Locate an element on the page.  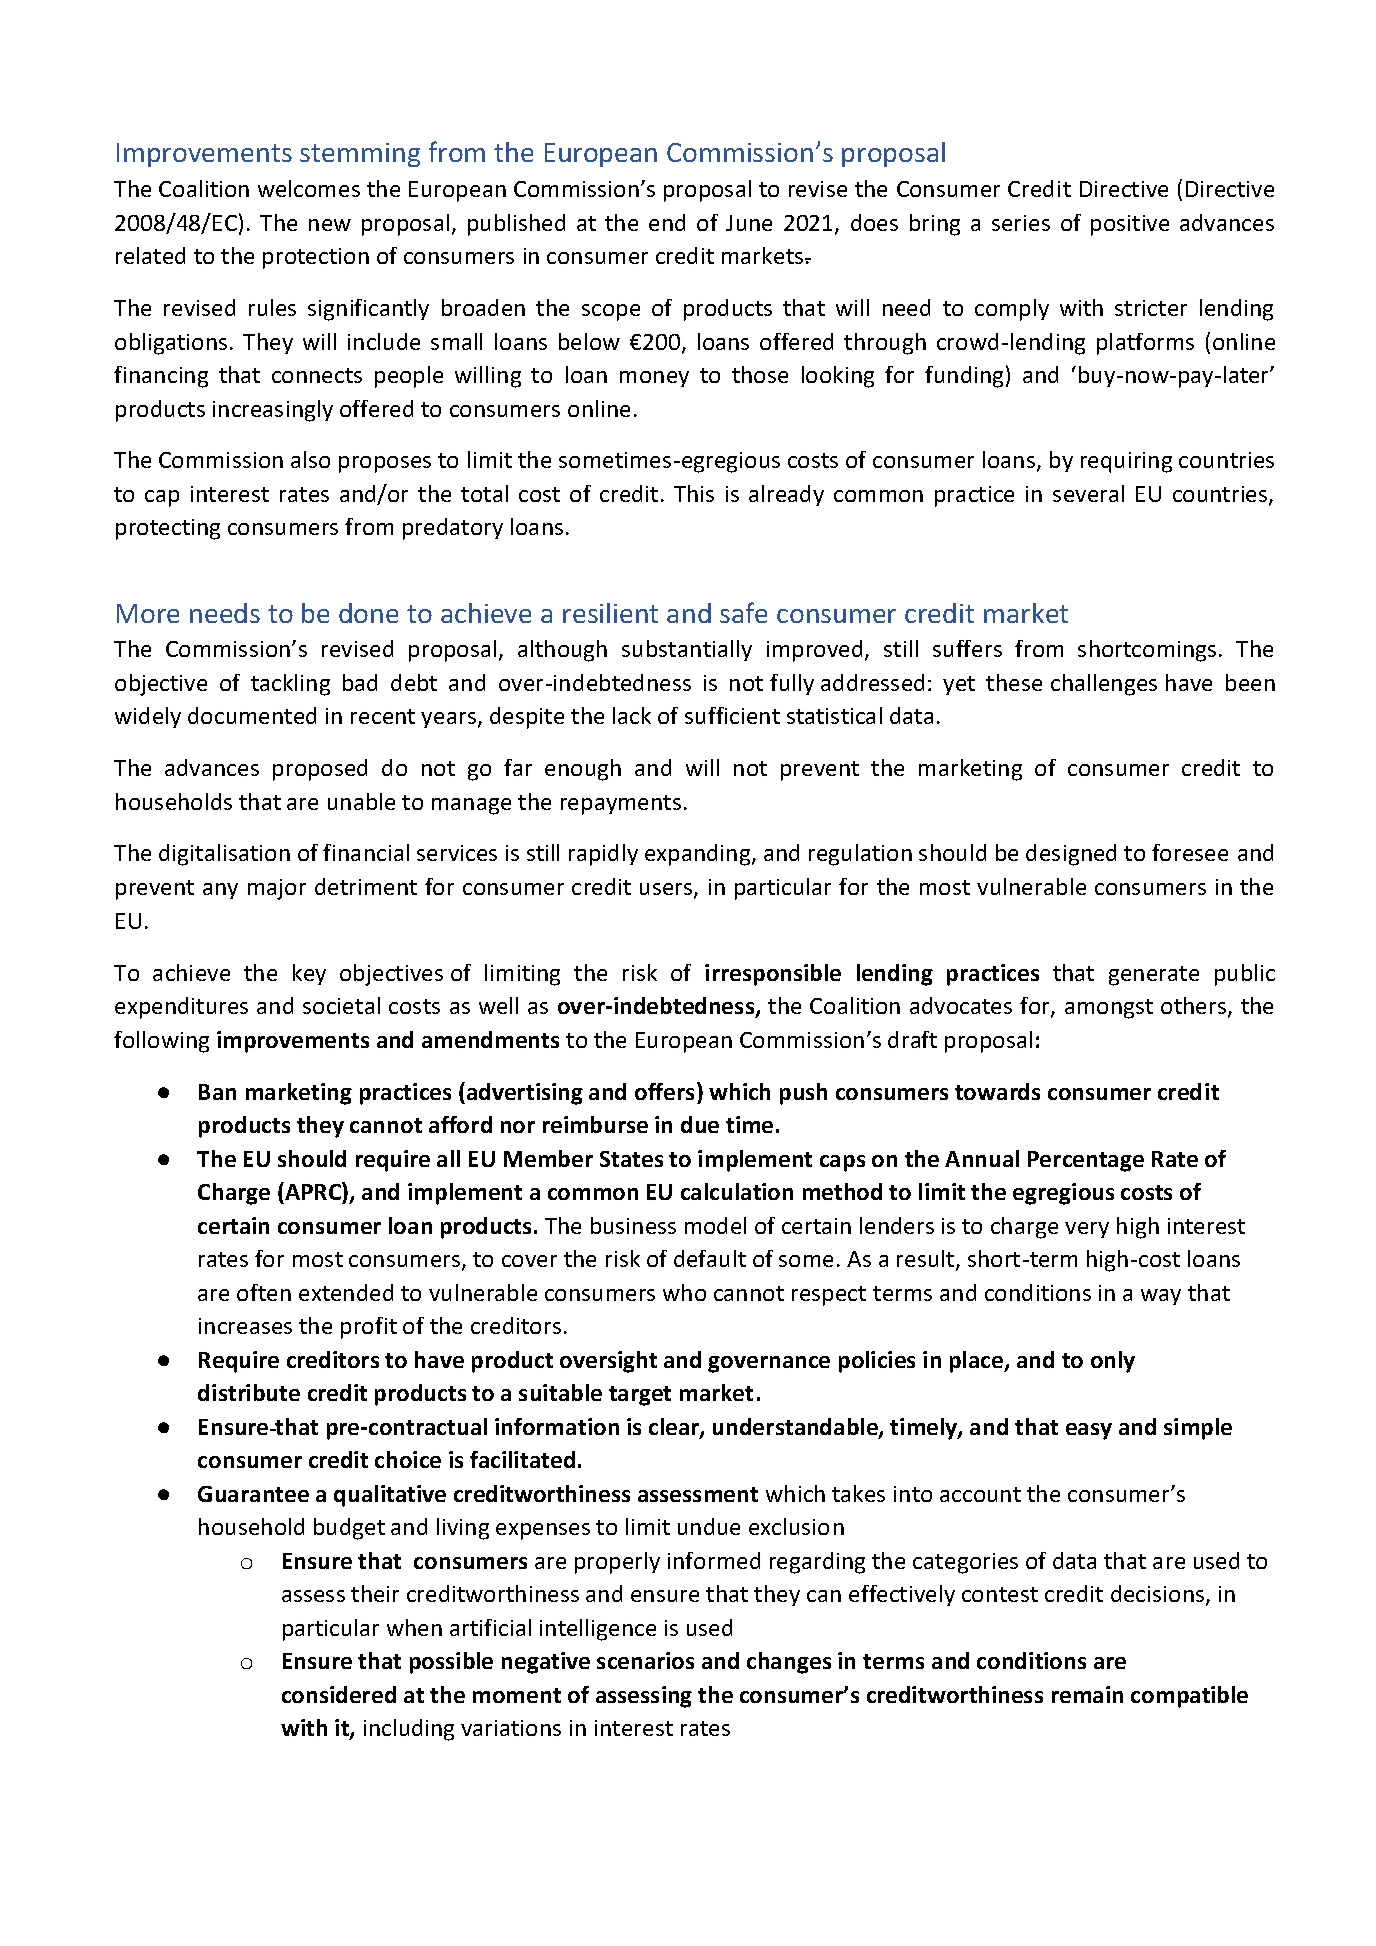
sufficient is located at coordinates (732, 715).
